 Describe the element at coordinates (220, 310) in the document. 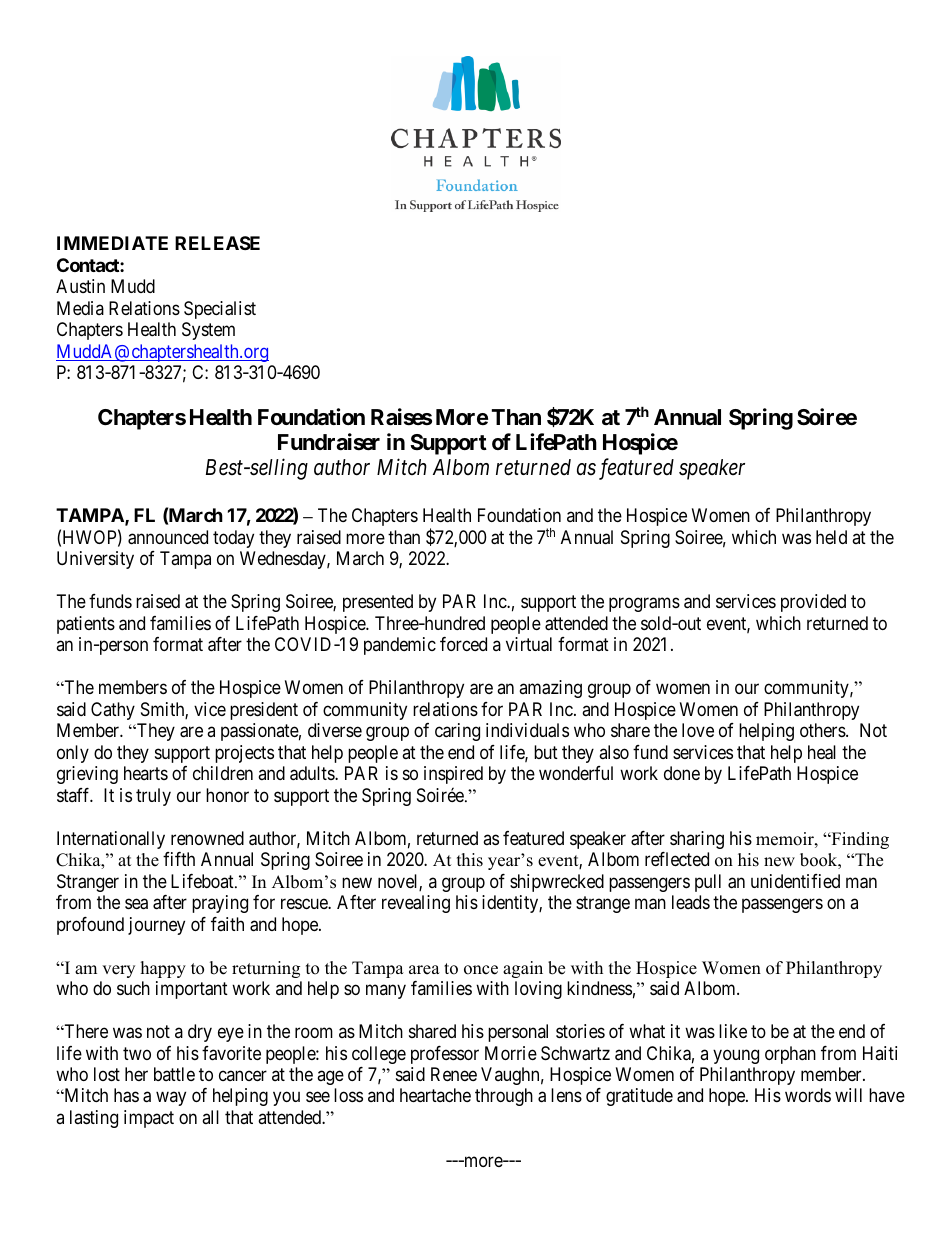

I see `Specialist` at that location.
